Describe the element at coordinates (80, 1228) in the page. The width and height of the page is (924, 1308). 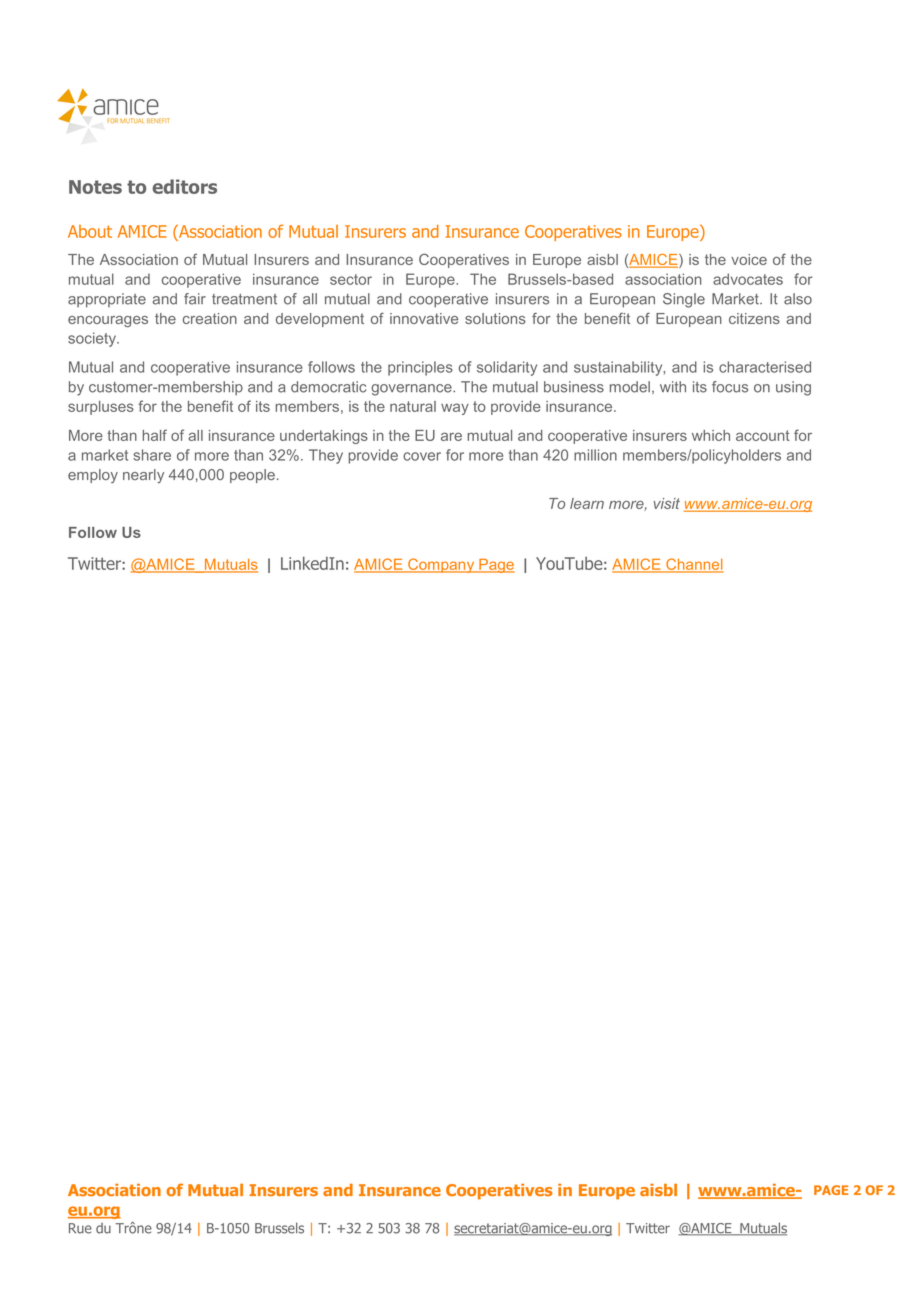
I see `Rue` at that location.
